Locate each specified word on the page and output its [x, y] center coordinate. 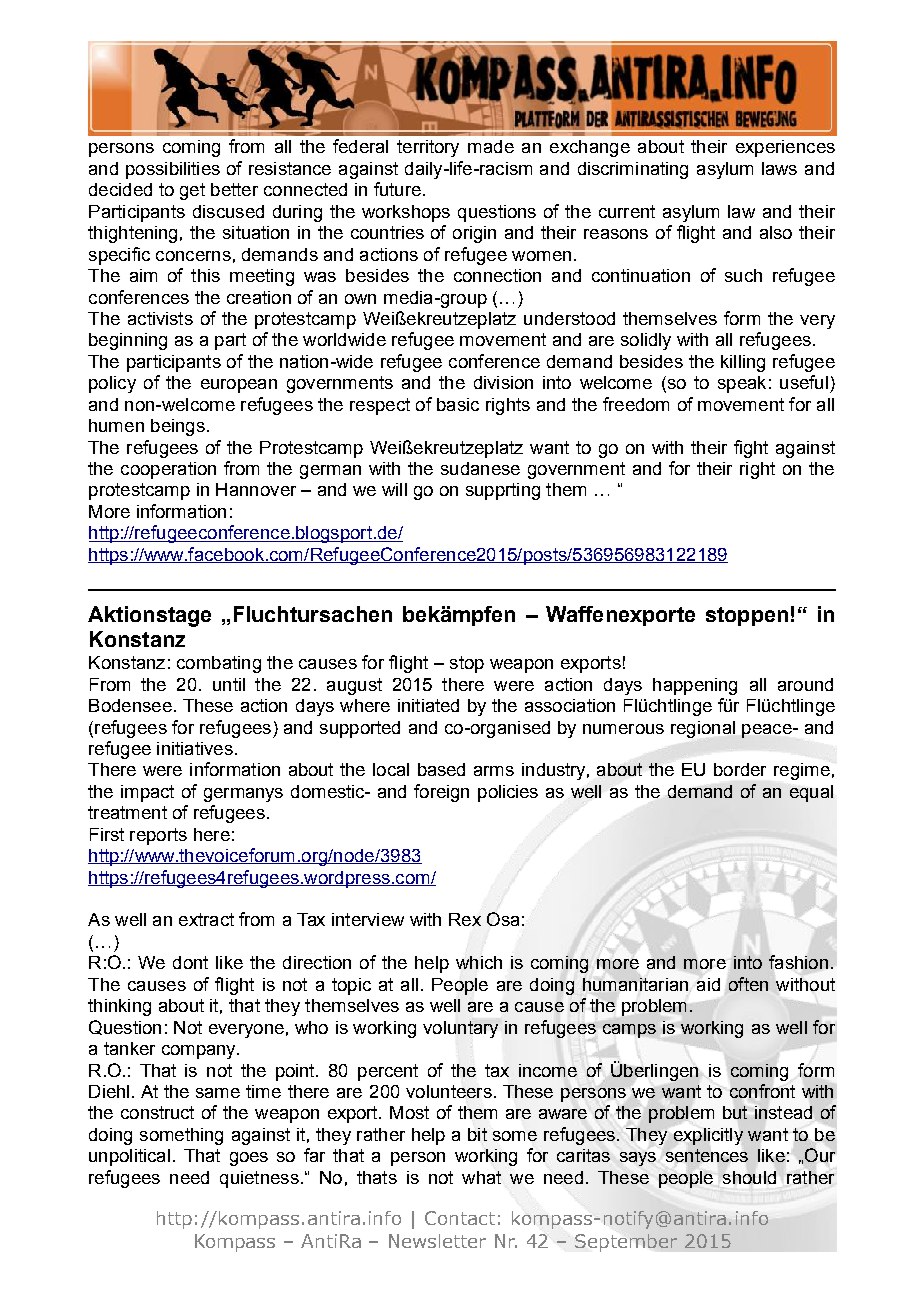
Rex [465, 919]
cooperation [168, 470]
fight [751, 449]
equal [811, 793]
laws [779, 168]
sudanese [480, 468]
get [192, 191]
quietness [259, 1179]
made [491, 146]
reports [158, 836]
